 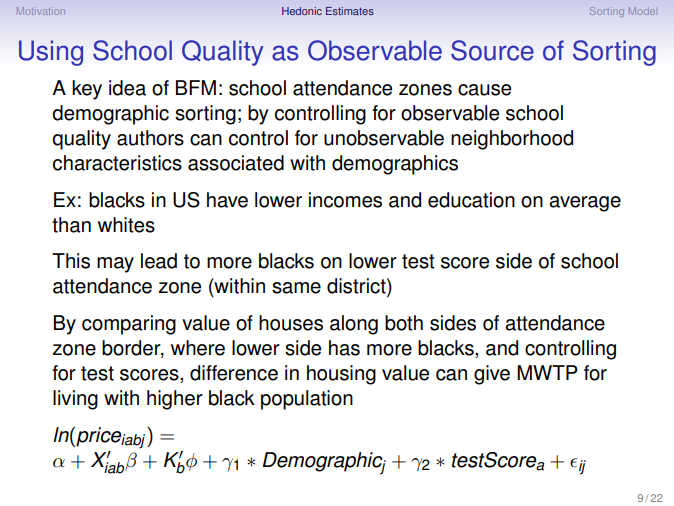 What do you see at coordinates (345, 200) in the screenshot?
I see `incomes` at bounding box center [345, 200].
